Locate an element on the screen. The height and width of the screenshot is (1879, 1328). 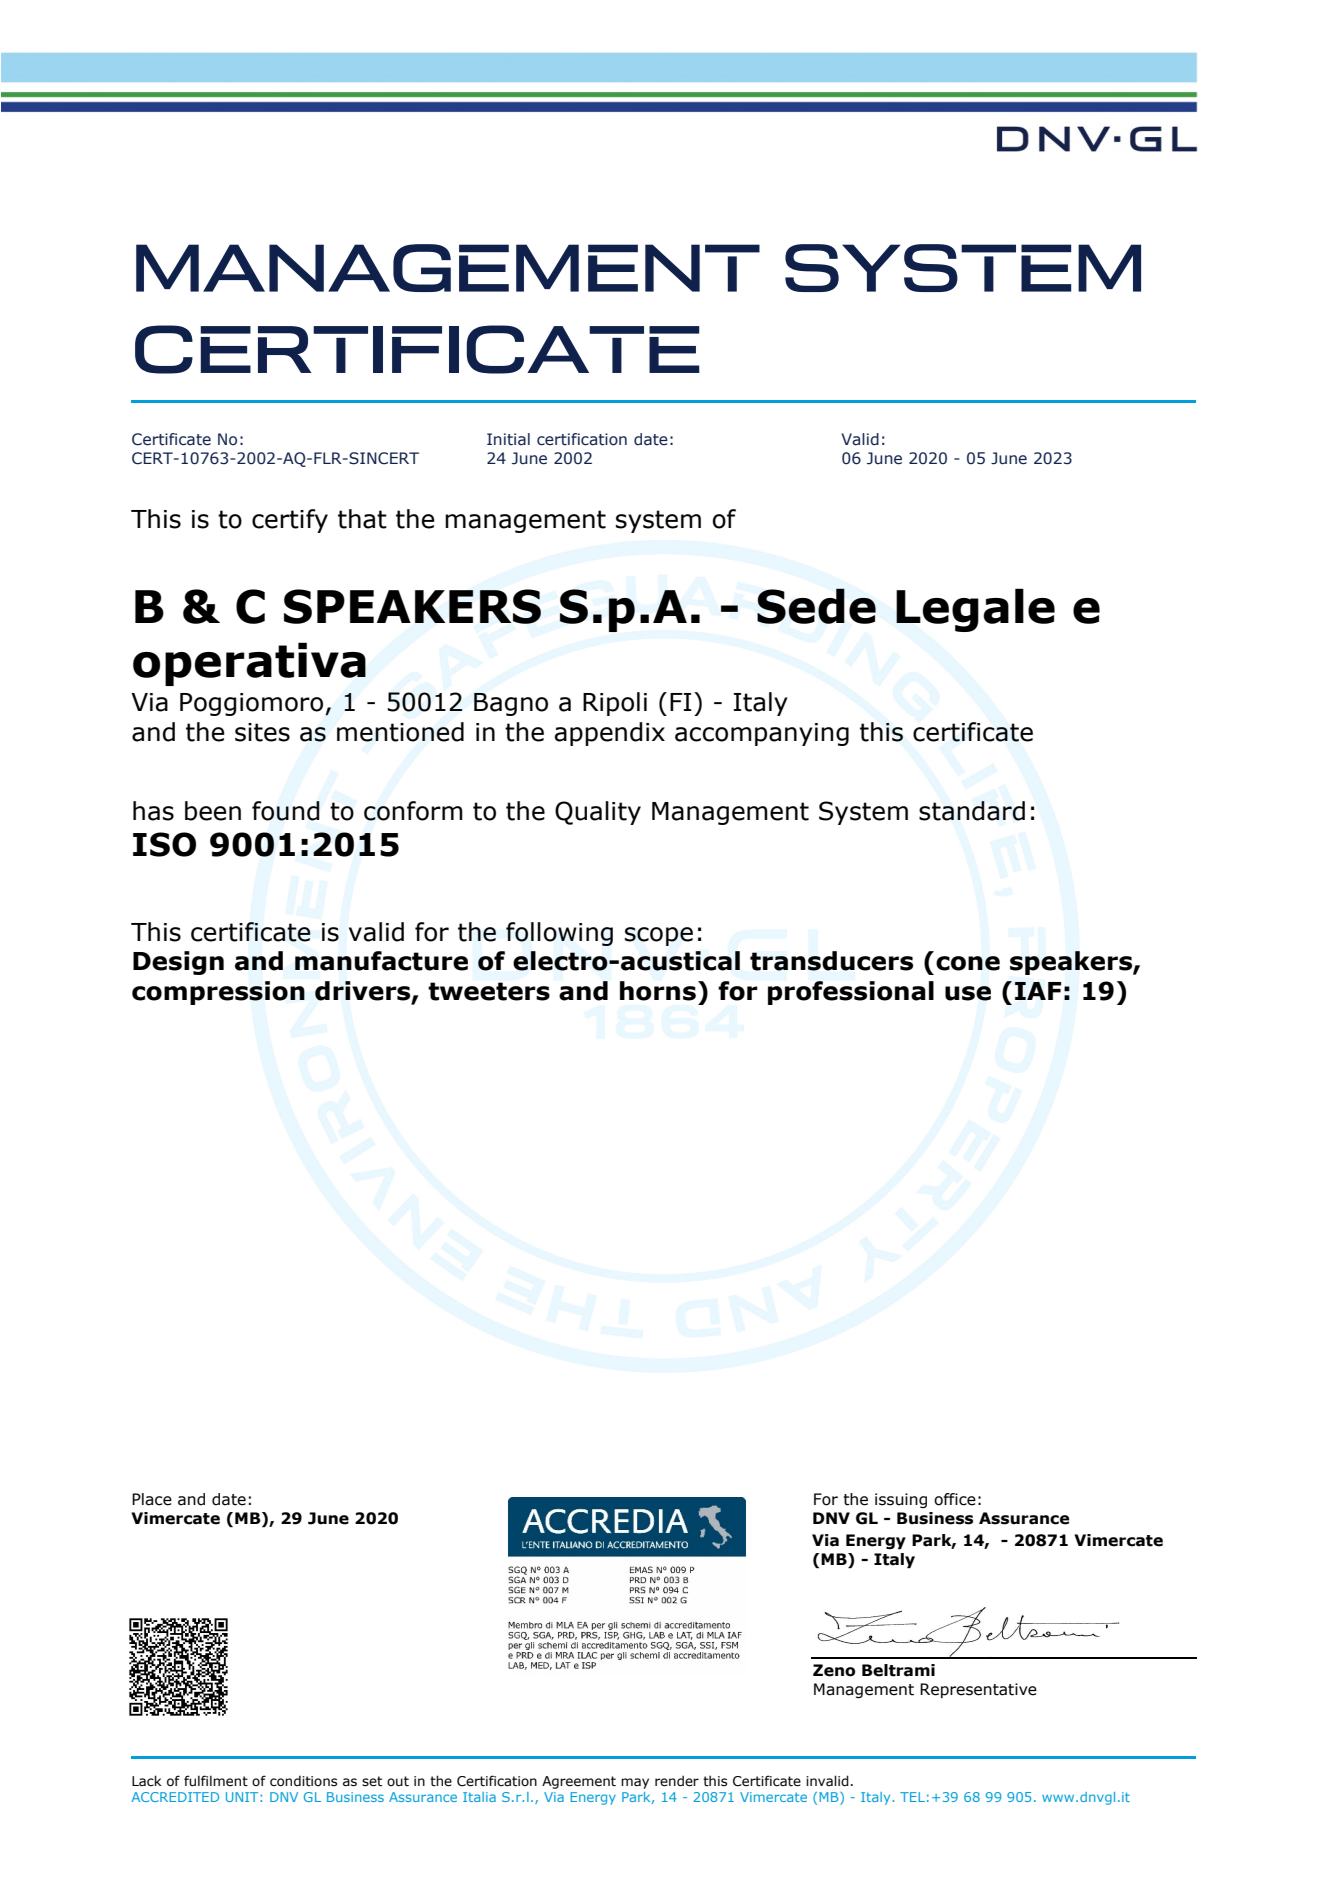
Quality is located at coordinates (598, 813).
